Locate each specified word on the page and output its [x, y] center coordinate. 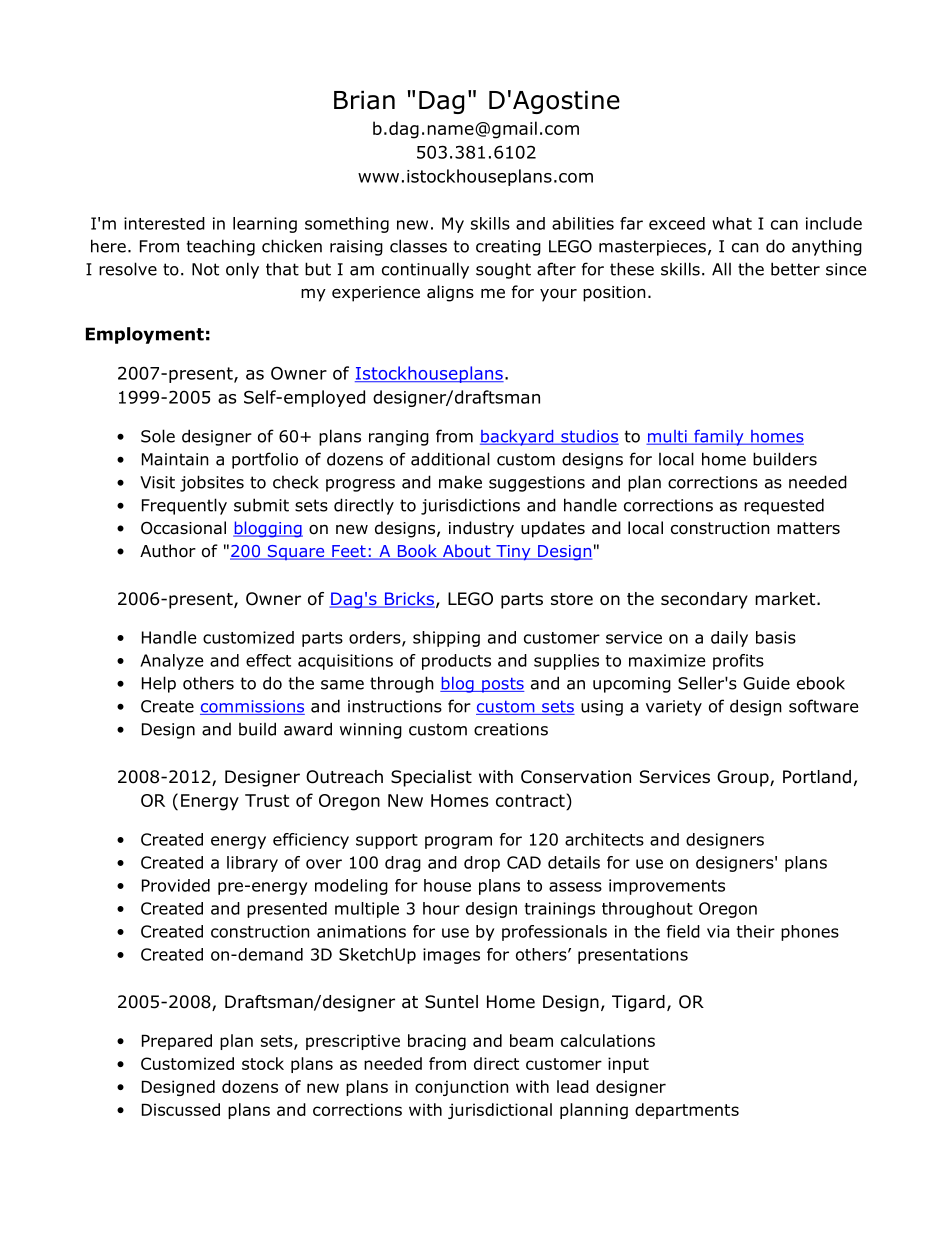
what [732, 223]
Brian [364, 100]
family [719, 437]
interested [164, 223]
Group [744, 778]
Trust [267, 800]
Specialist [431, 778]
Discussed [181, 1109]
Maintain [175, 459]
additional [450, 459]
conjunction [462, 1088]
